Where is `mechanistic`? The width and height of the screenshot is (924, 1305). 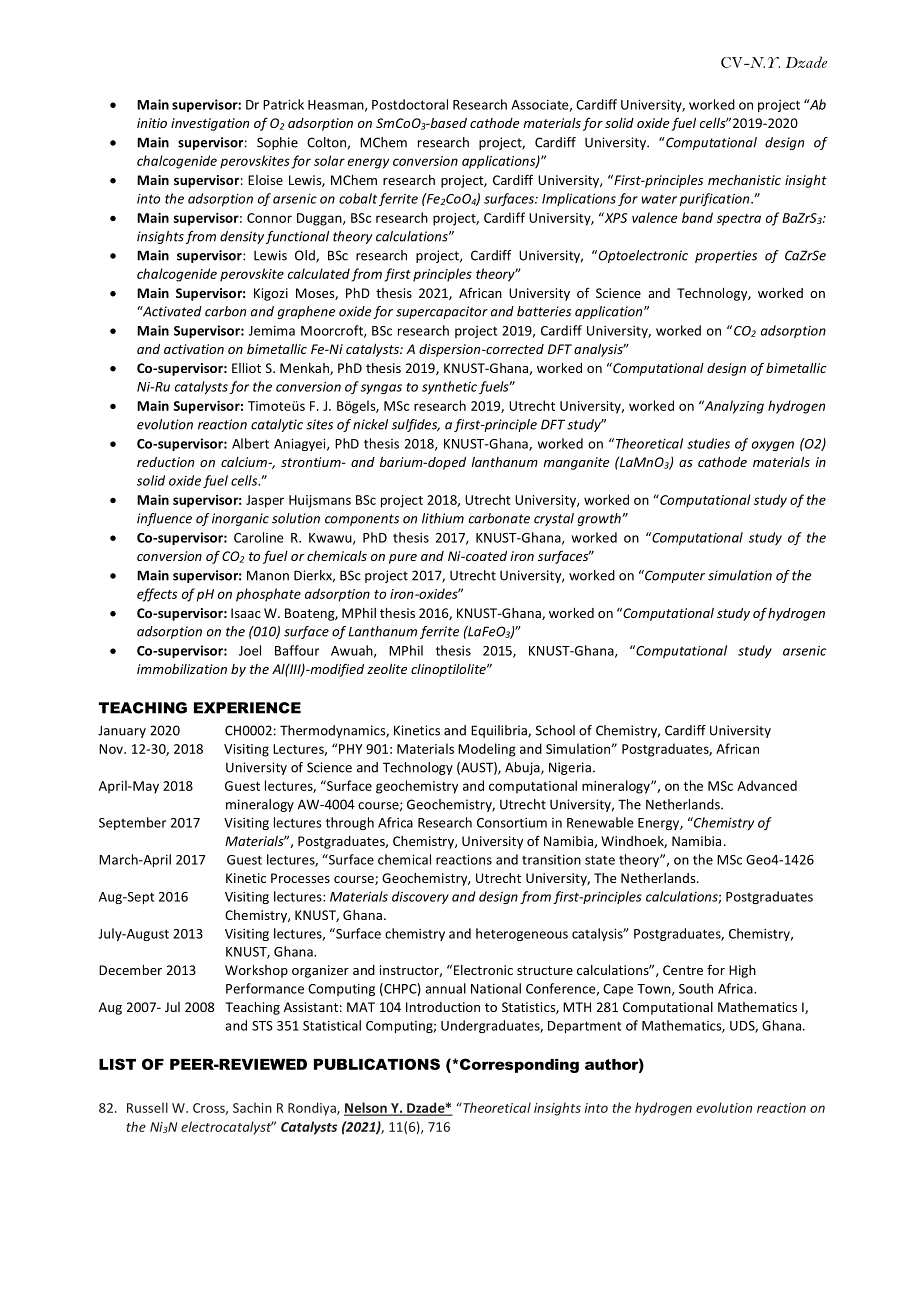 mechanistic is located at coordinates (744, 180).
